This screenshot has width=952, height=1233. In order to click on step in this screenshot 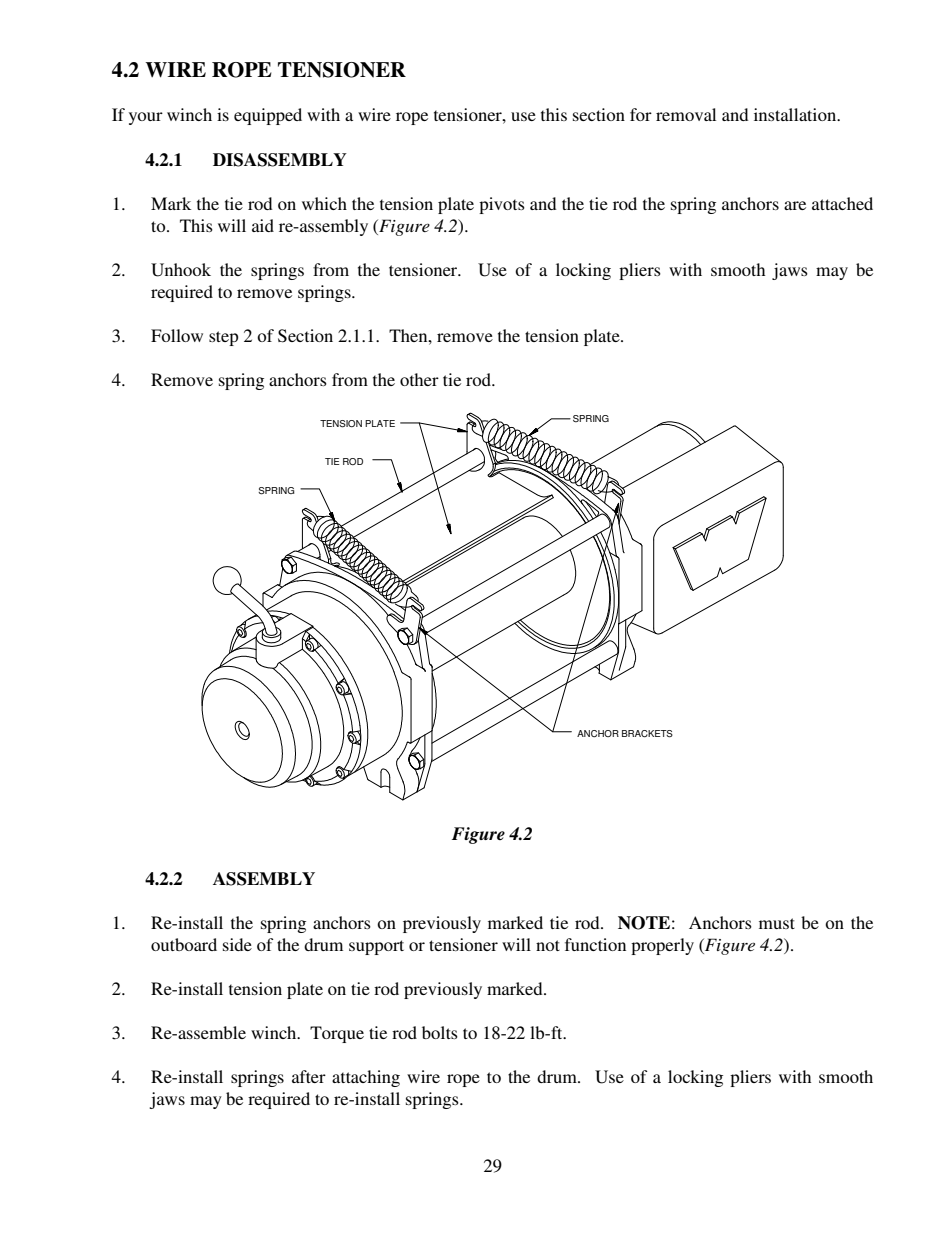, I will do `click(223, 338)`.
